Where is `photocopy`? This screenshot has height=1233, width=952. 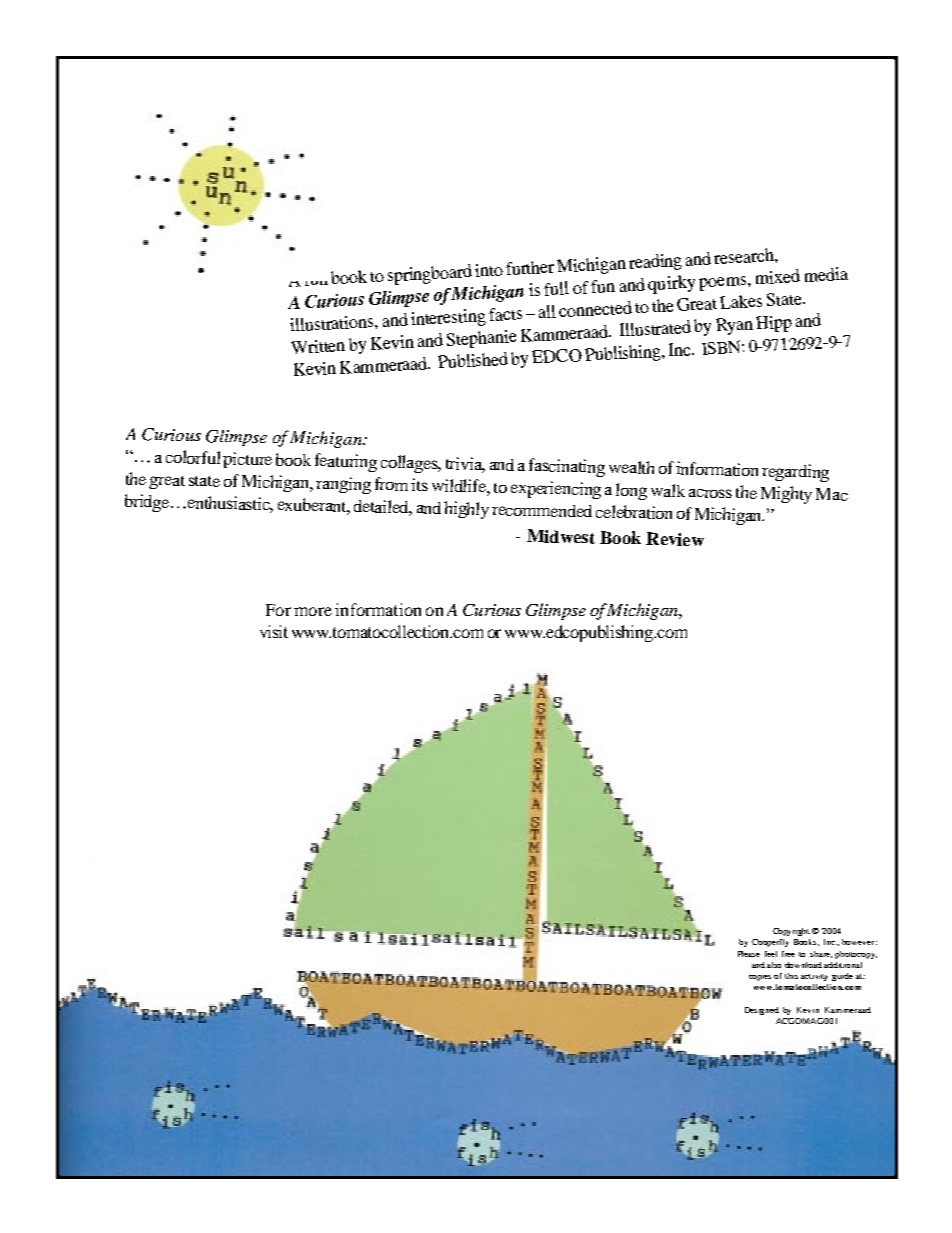
photocopy is located at coordinates (856, 955).
